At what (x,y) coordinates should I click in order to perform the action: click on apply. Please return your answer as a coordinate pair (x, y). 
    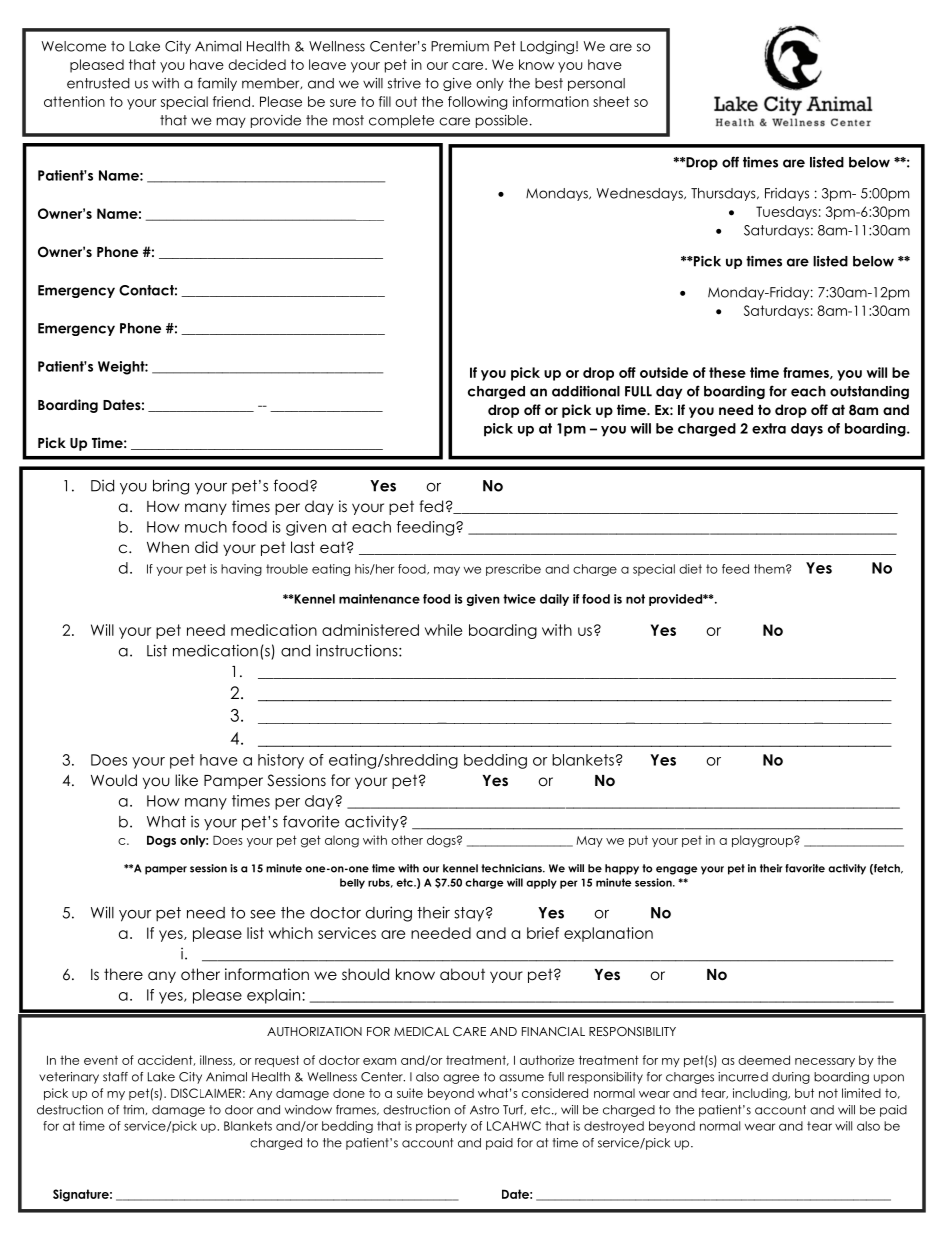
    Looking at the image, I should click on (541, 884).
